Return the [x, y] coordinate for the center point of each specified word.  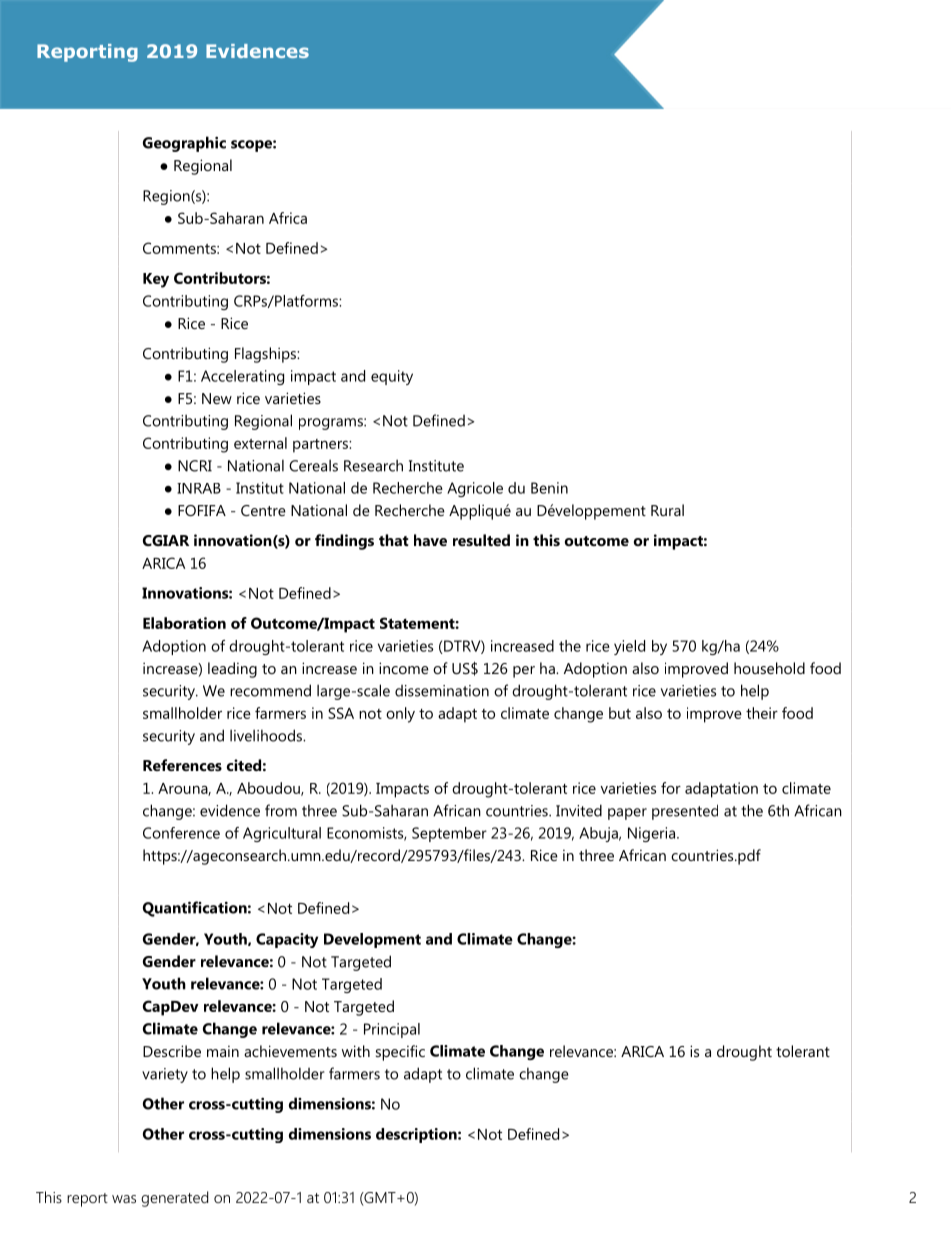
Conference [181, 833]
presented [685, 812]
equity [392, 377]
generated [174, 1199]
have [430, 540]
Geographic [184, 144]
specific [400, 1053]
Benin [549, 488]
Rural [667, 510]
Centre [263, 510]
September [449, 834]
